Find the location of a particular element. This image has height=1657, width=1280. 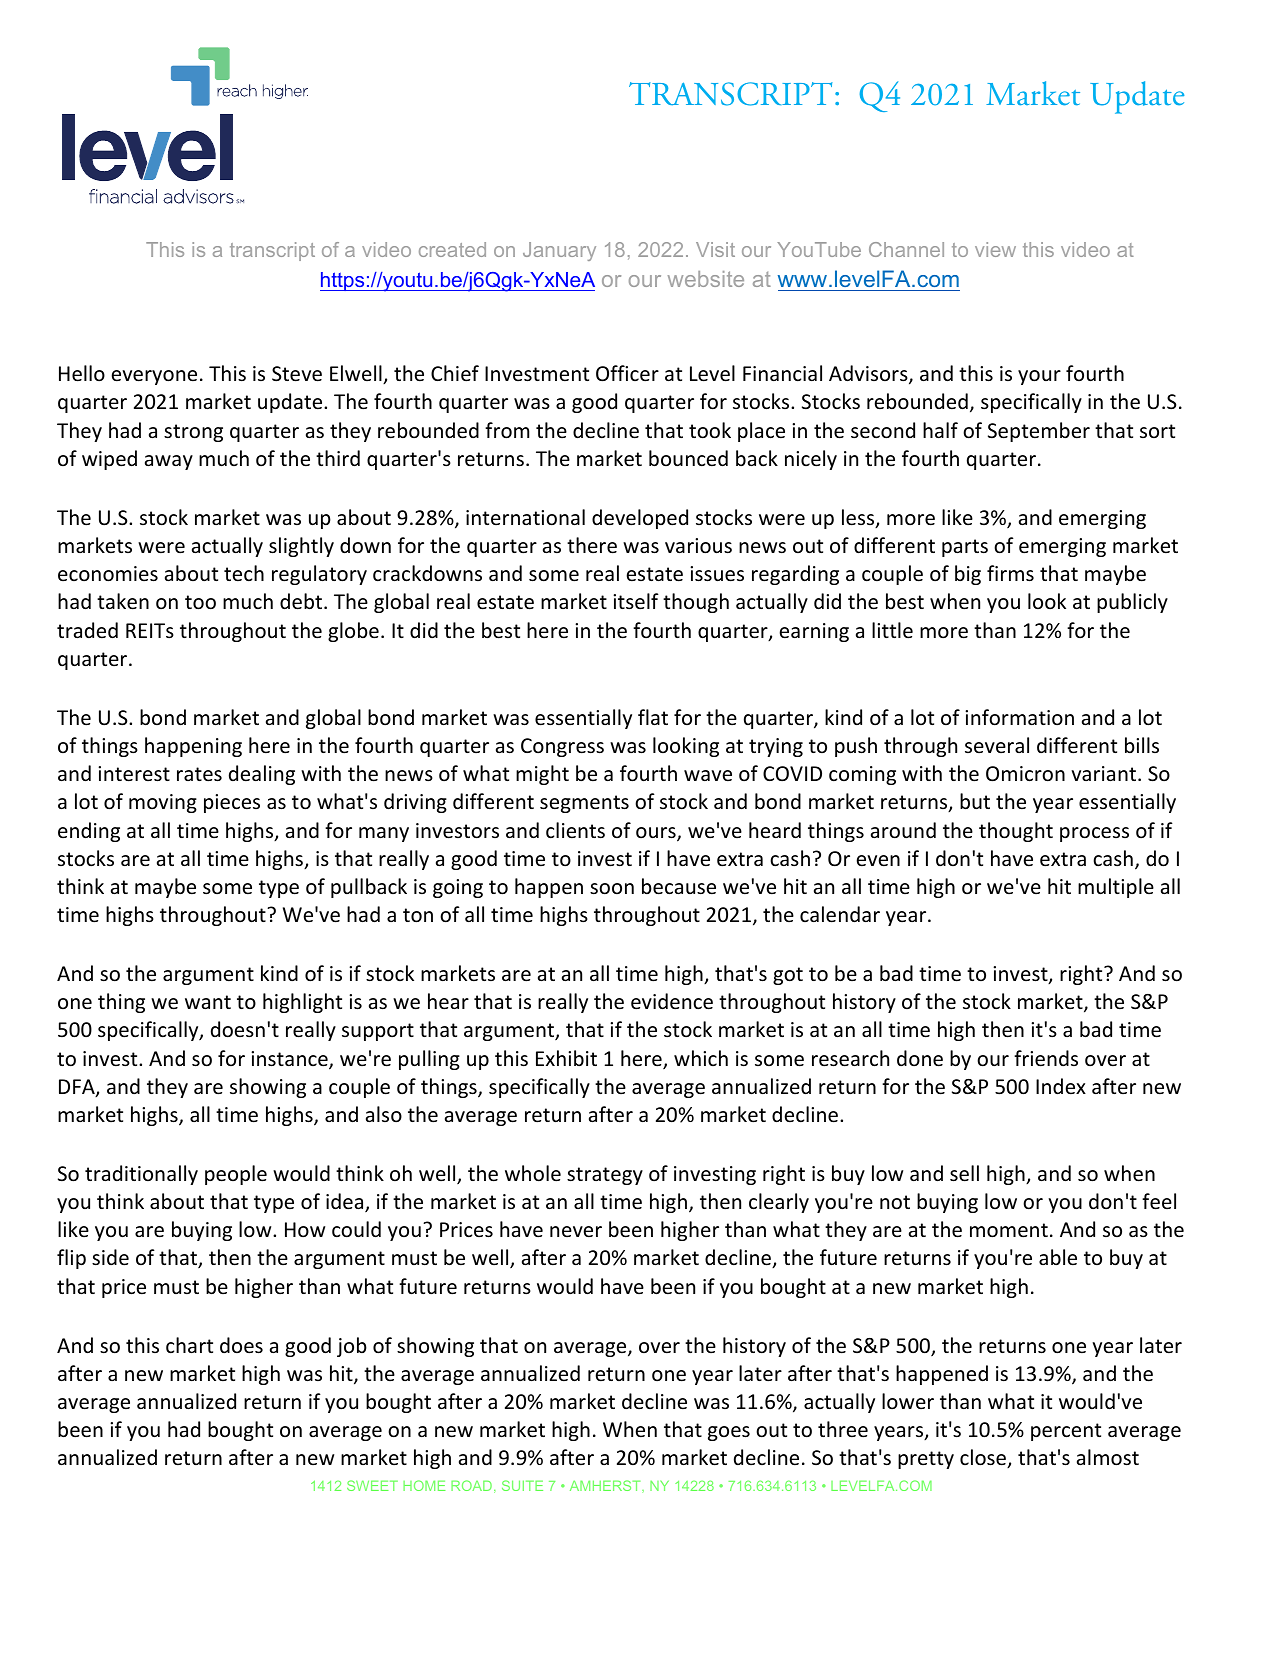

AMHERST is located at coordinates (606, 1486).
